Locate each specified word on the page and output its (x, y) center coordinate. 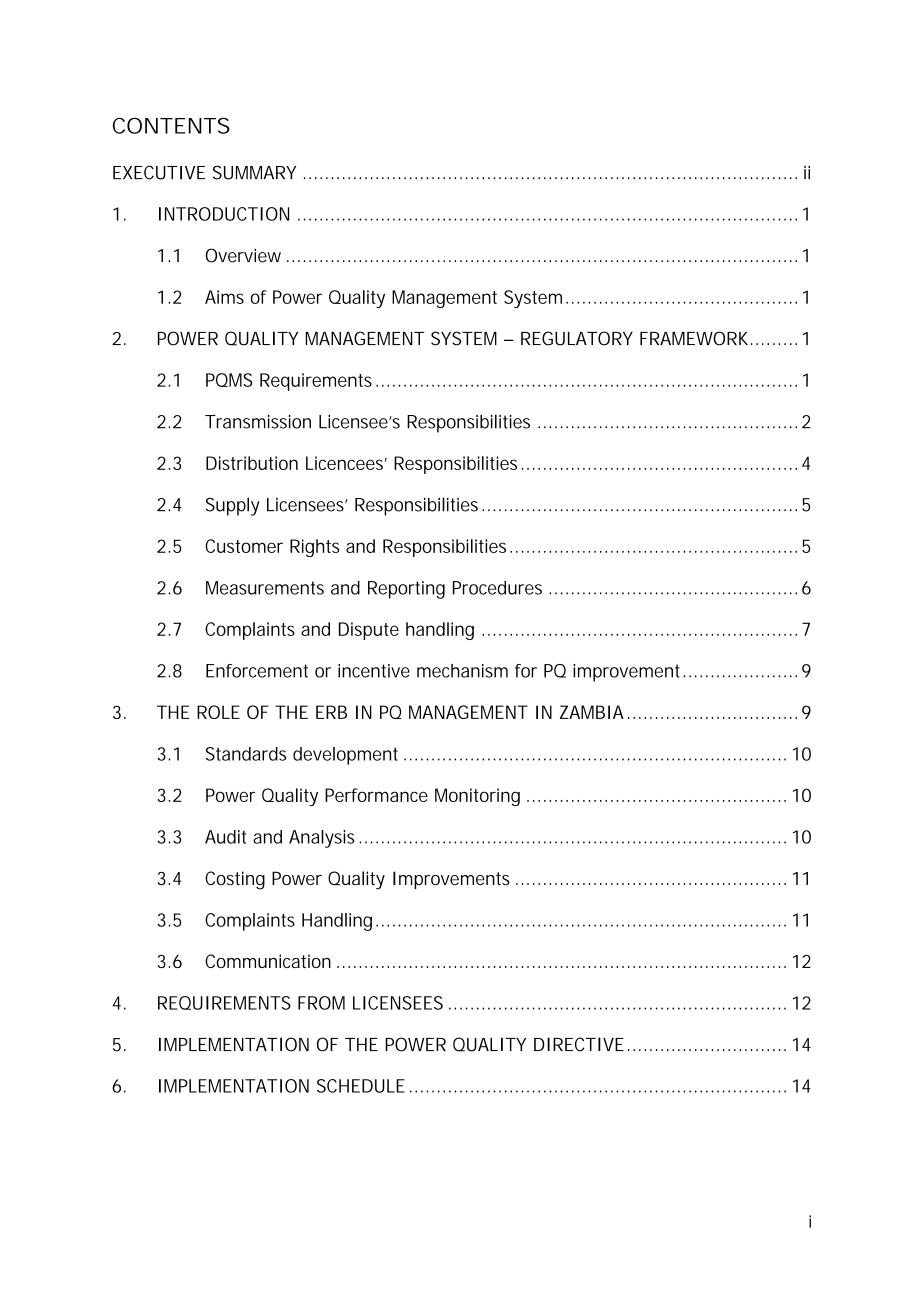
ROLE (218, 712)
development (345, 756)
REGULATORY (577, 338)
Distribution (252, 463)
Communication (268, 961)
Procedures (497, 588)
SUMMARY (254, 172)
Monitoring (477, 797)
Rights (315, 548)
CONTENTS (171, 125)
